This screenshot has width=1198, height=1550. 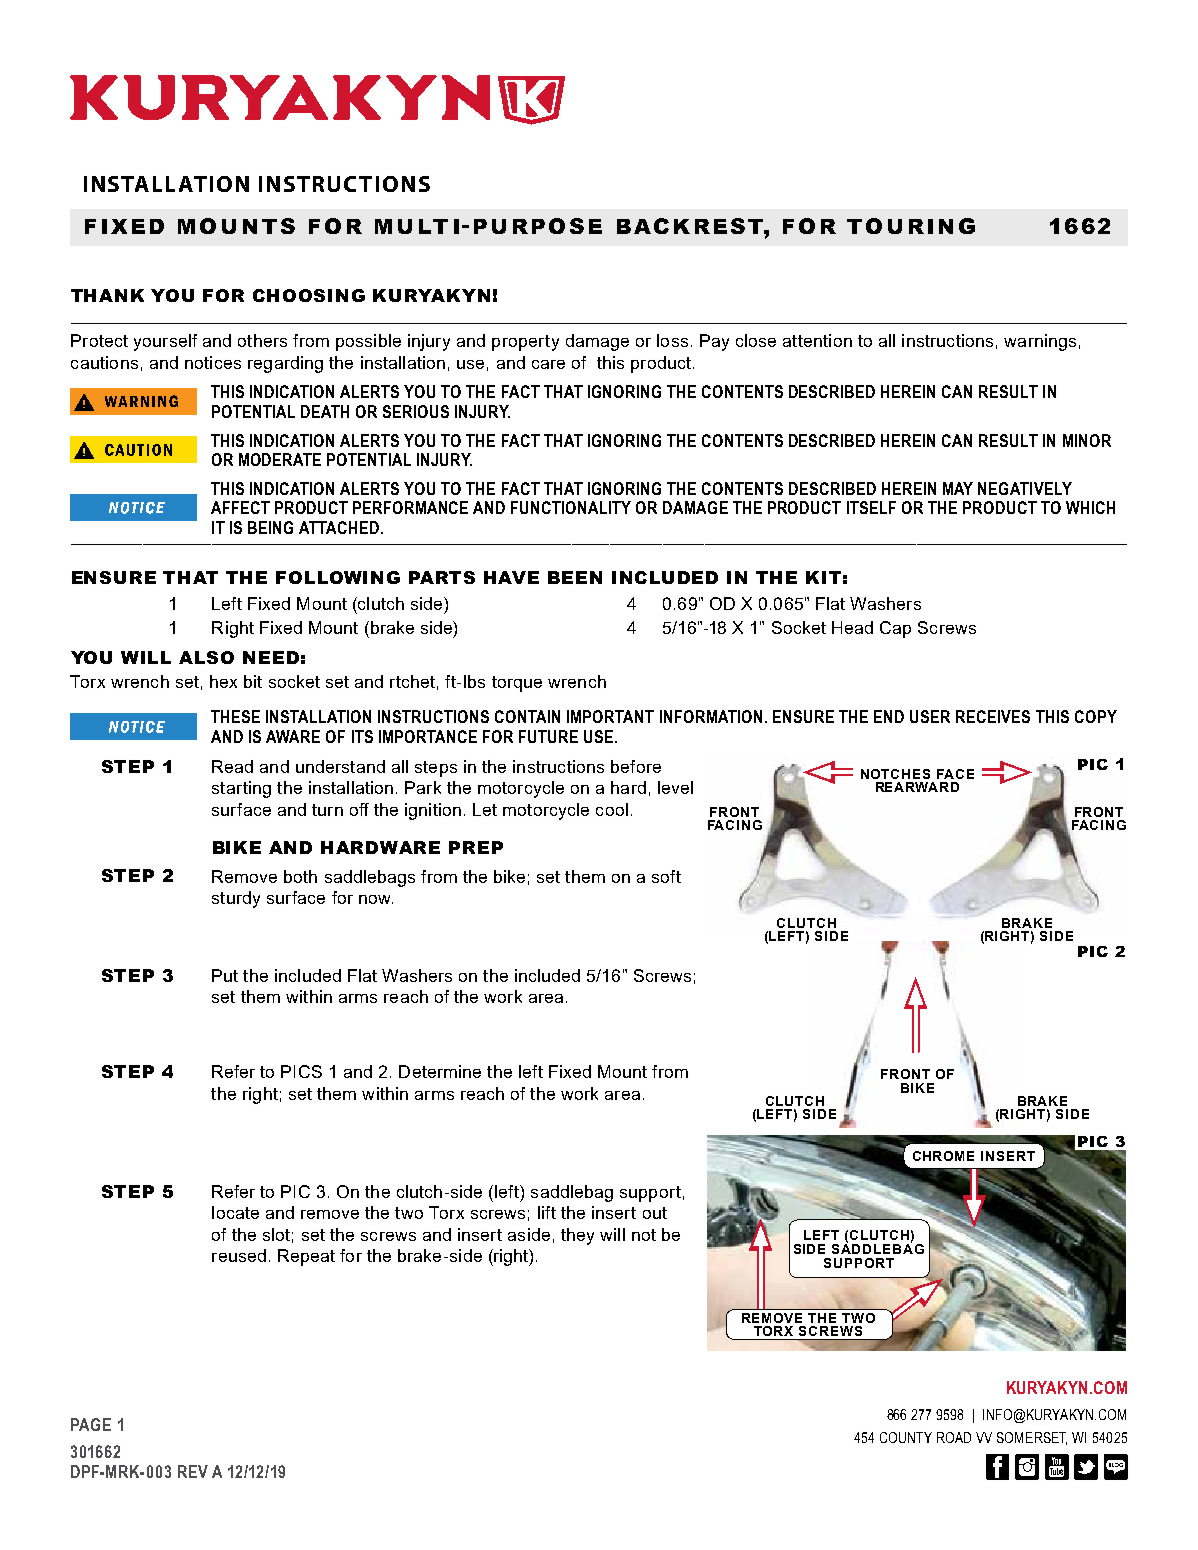 What do you see at coordinates (525, 343) in the screenshot?
I see `property` at bounding box center [525, 343].
